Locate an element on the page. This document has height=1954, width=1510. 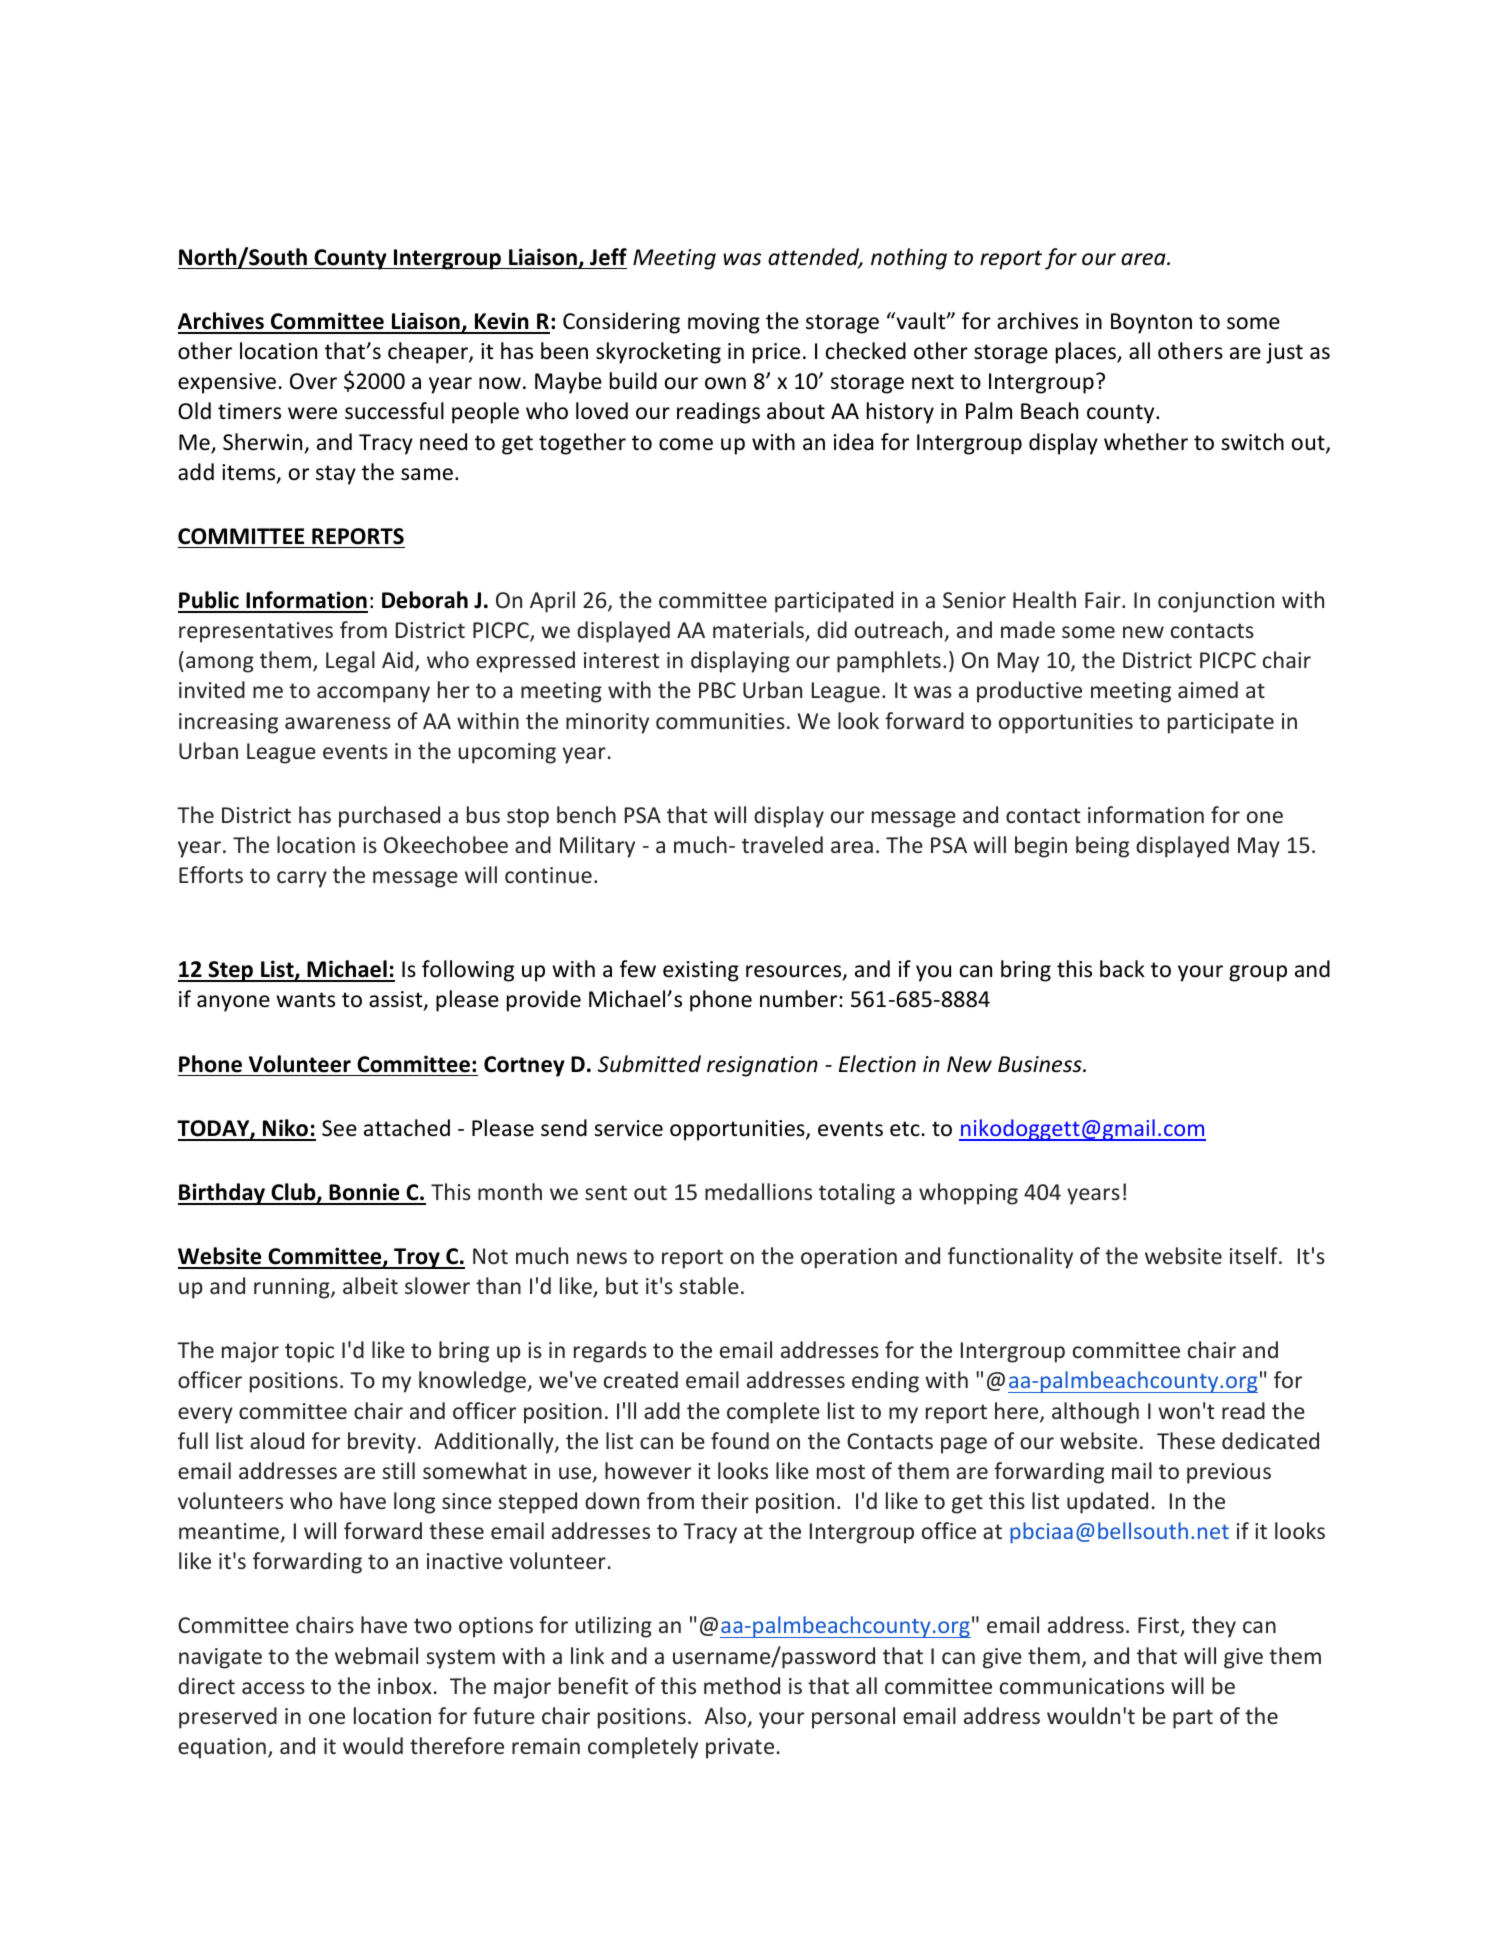
Boynton is located at coordinates (1151, 323).
